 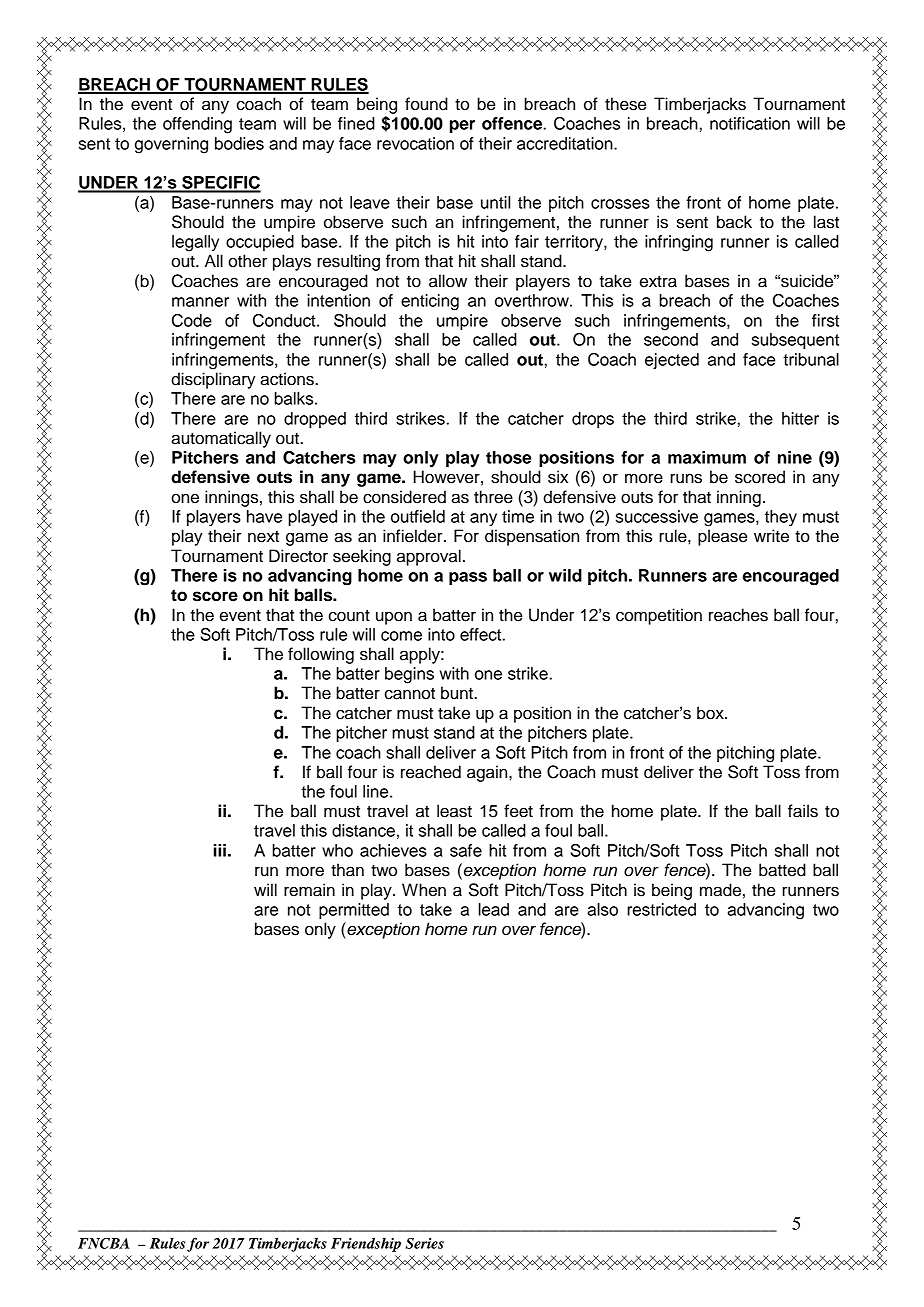 I want to click on bodies, so click(x=239, y=143).
